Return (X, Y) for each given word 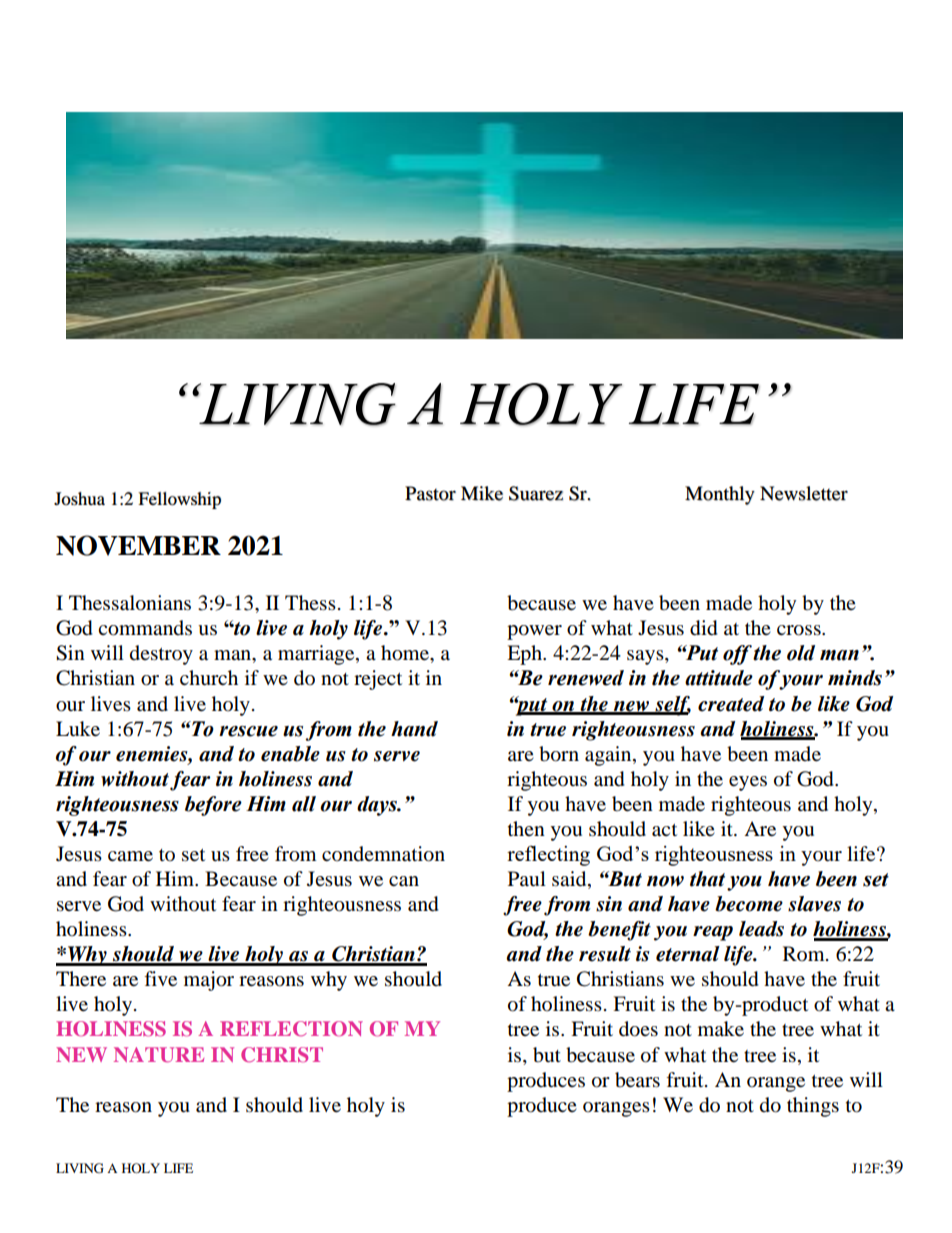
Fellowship (179, 500)
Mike (482, 493)
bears (637, 1080)
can (404, 881)
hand (414, 729)
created (731, 704)
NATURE (159, 1054)
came (130, 856)
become (749, 904)
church (209, 678)
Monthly (720, 495)
